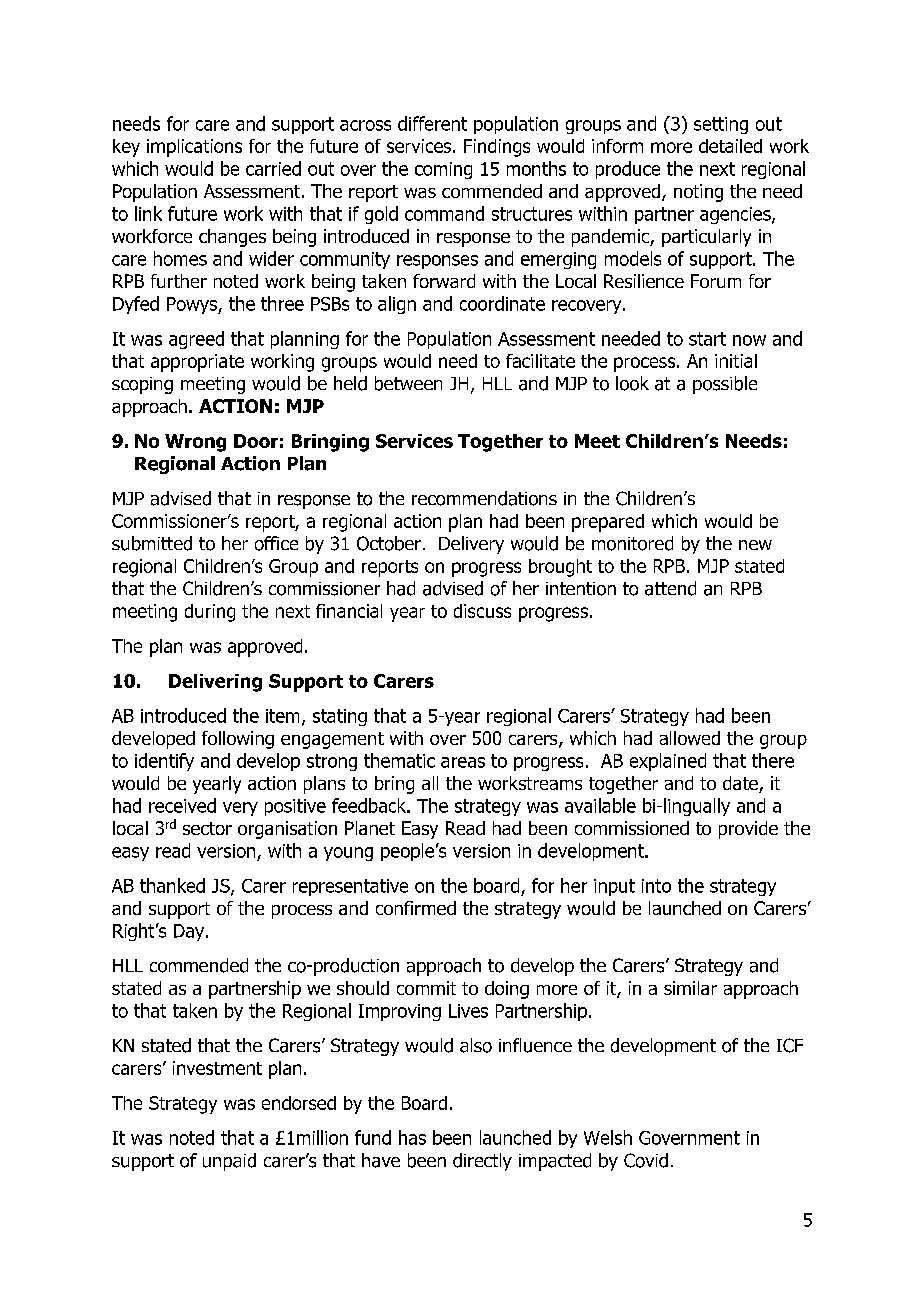  What do you see at coordinates (670, 588) in the screenshot?
I see `attend` at bounding box center [670, 588].
